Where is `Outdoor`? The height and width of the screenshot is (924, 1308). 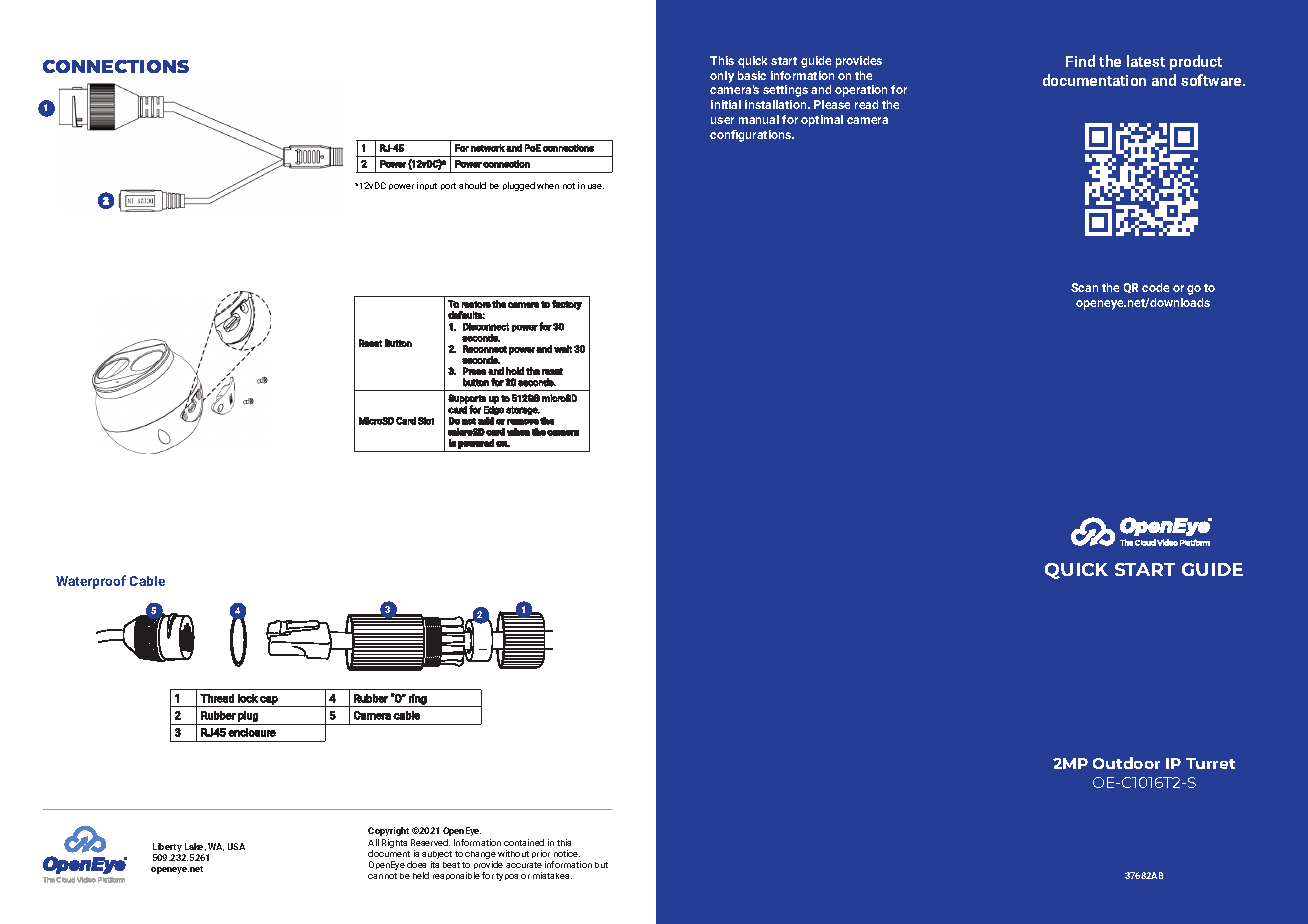
Outdoor is located at coordinates (1126, 763).
